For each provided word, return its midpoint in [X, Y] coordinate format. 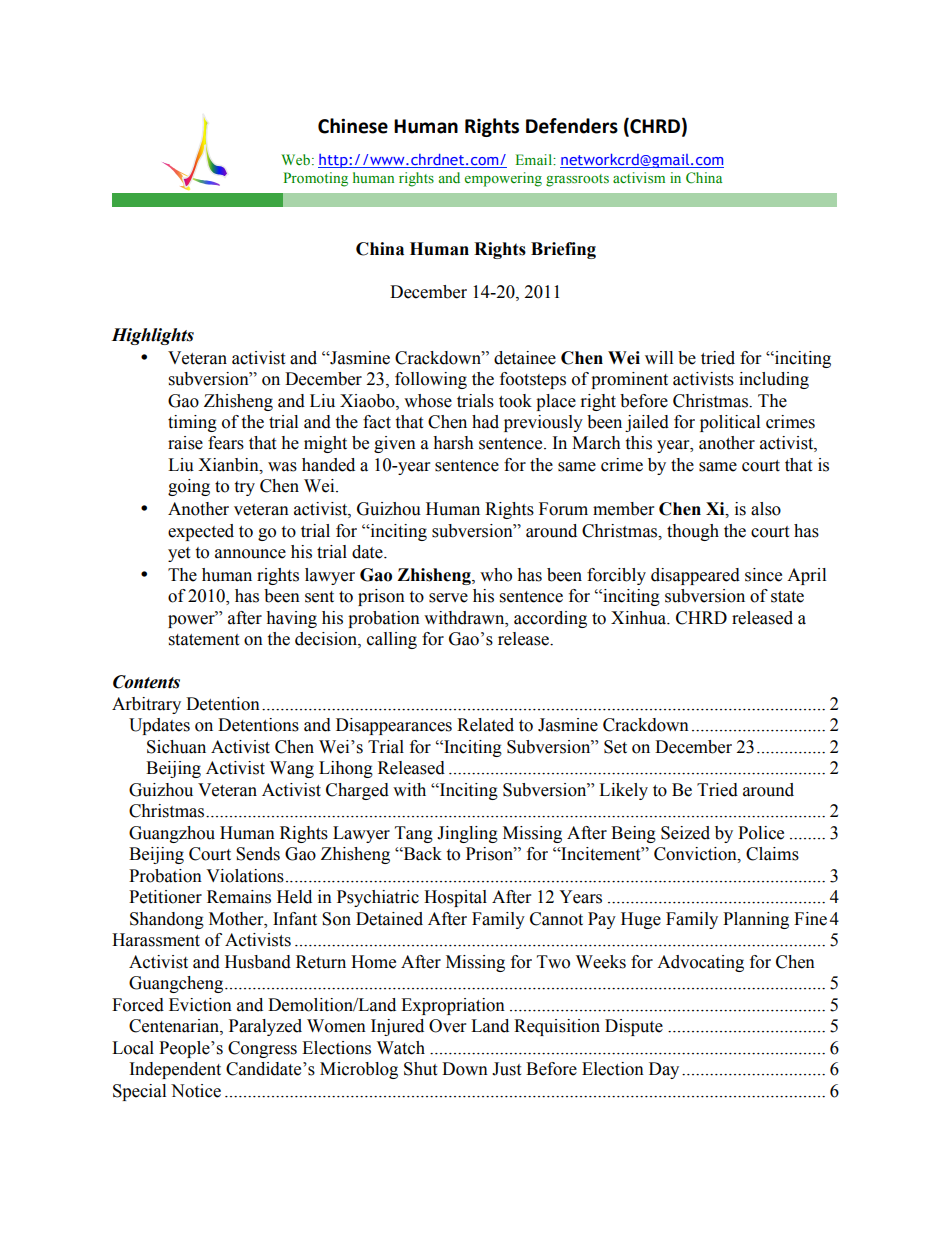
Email [535, 159]
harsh [453, 443]
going [189, 487]
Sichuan [176, 747]
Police [761, 833]
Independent [175, 1070]
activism [639, 177]
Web [295, 159]
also [766, 509]
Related [485, 725]
